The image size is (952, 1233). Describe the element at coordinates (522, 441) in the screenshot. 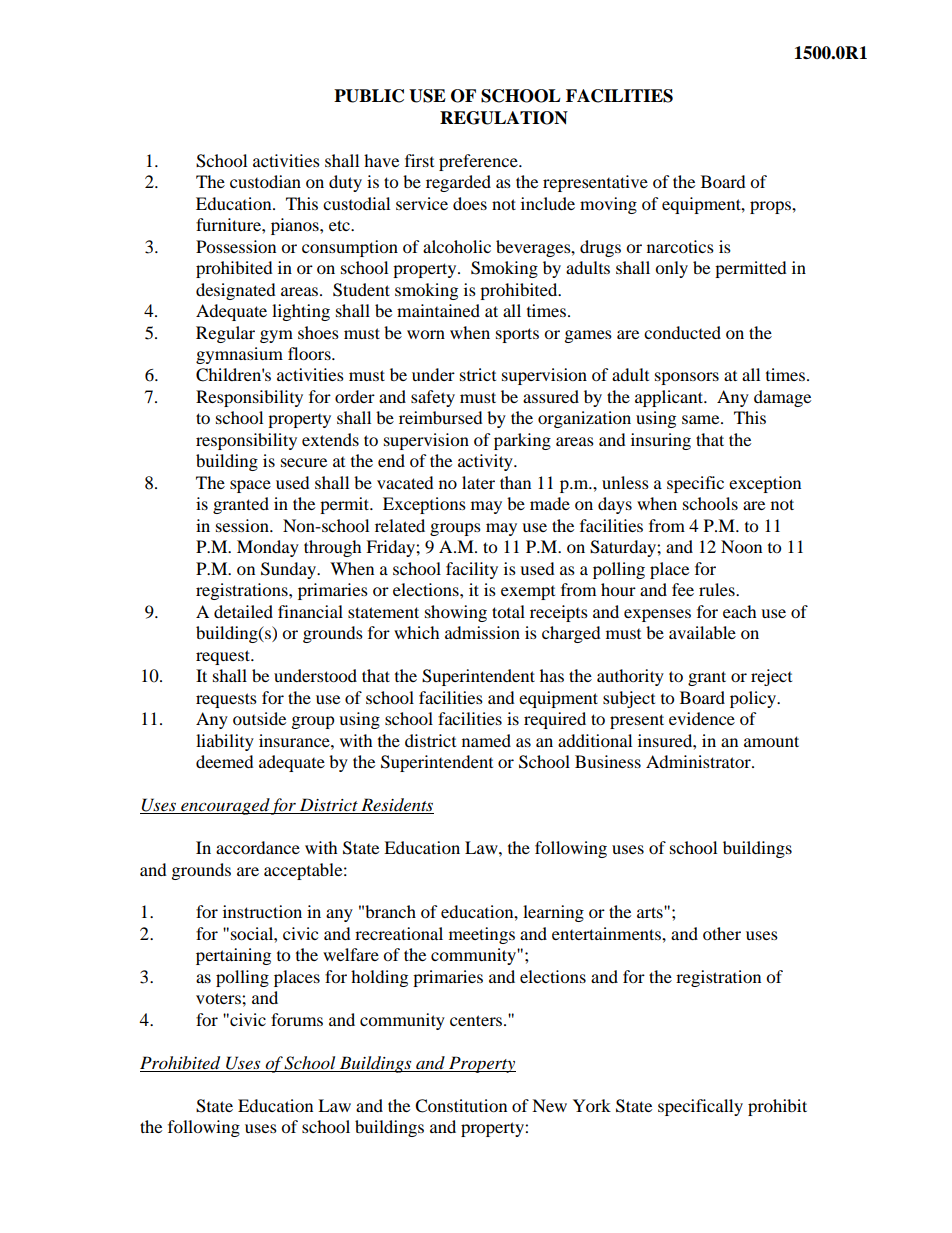

I see `parking` at that location.
